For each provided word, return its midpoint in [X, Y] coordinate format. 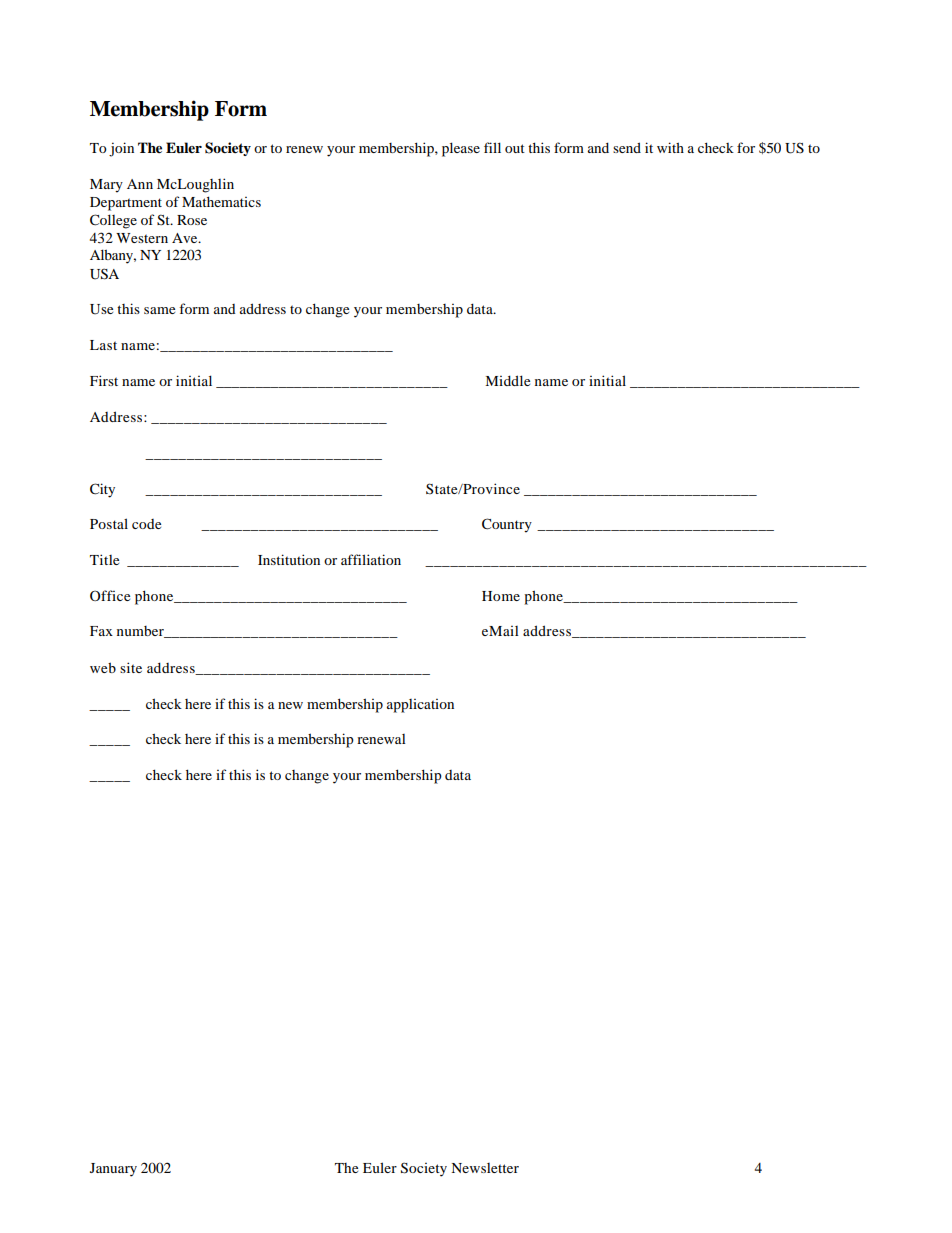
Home [501, 596]
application [420, 706]
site [131, 667]
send [627, 147]
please [461, 149]
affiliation [371, 559]
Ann [140, 184]
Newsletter [485, 1168]
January [113, 1170]
